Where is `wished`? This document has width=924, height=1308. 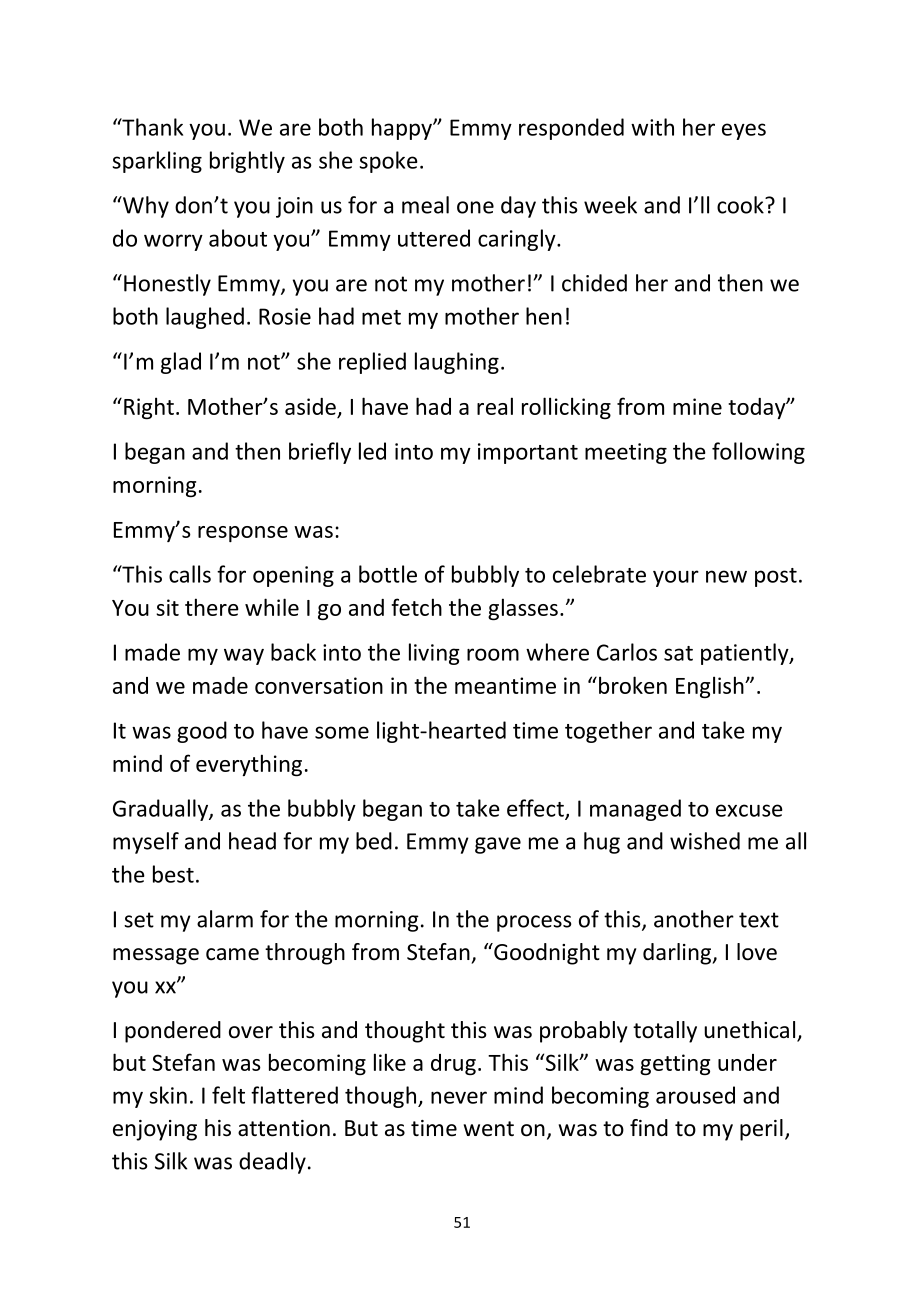 wished is located at coordinates (705, 841).
